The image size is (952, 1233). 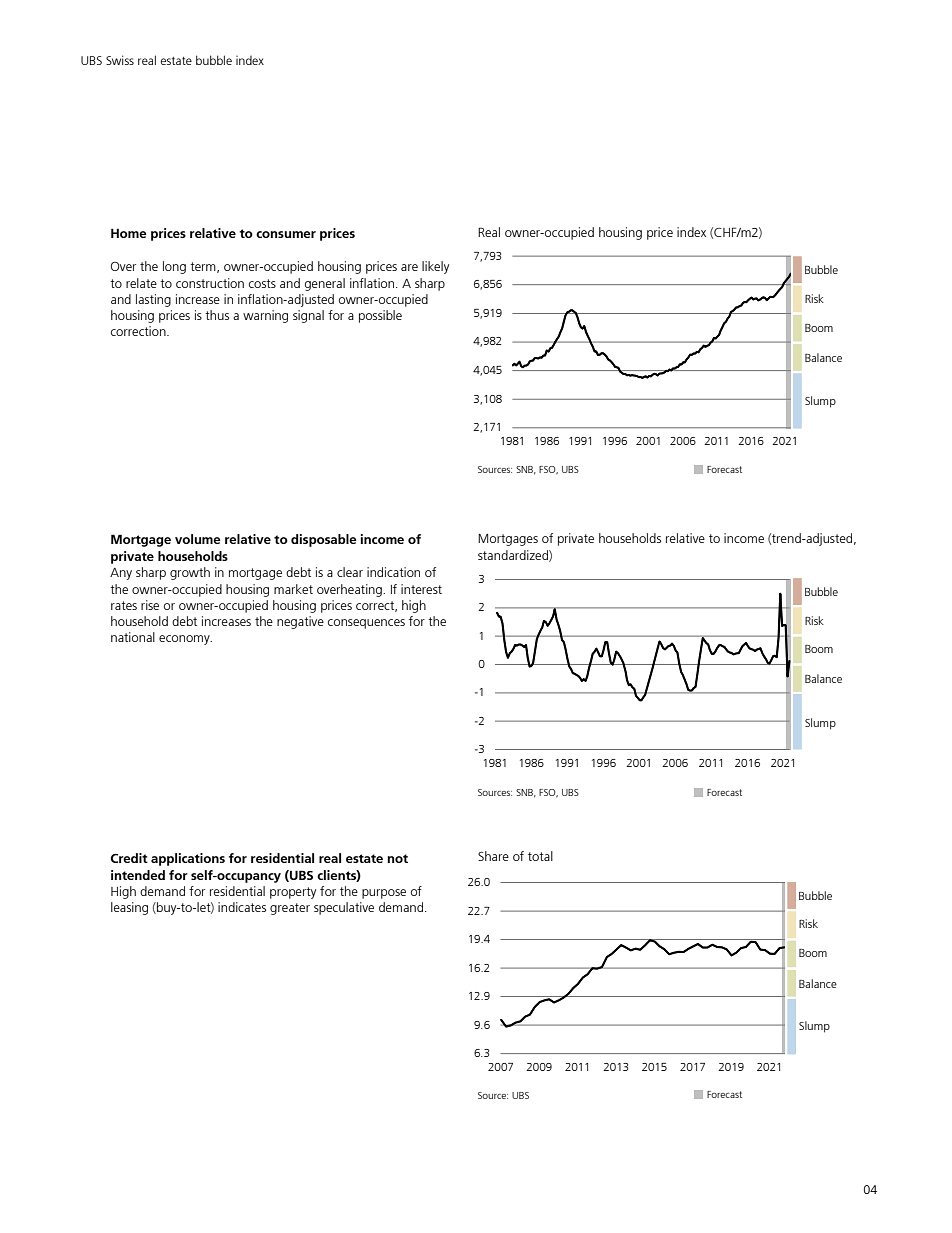 I want to click on long, so click(x=174, y=267).
